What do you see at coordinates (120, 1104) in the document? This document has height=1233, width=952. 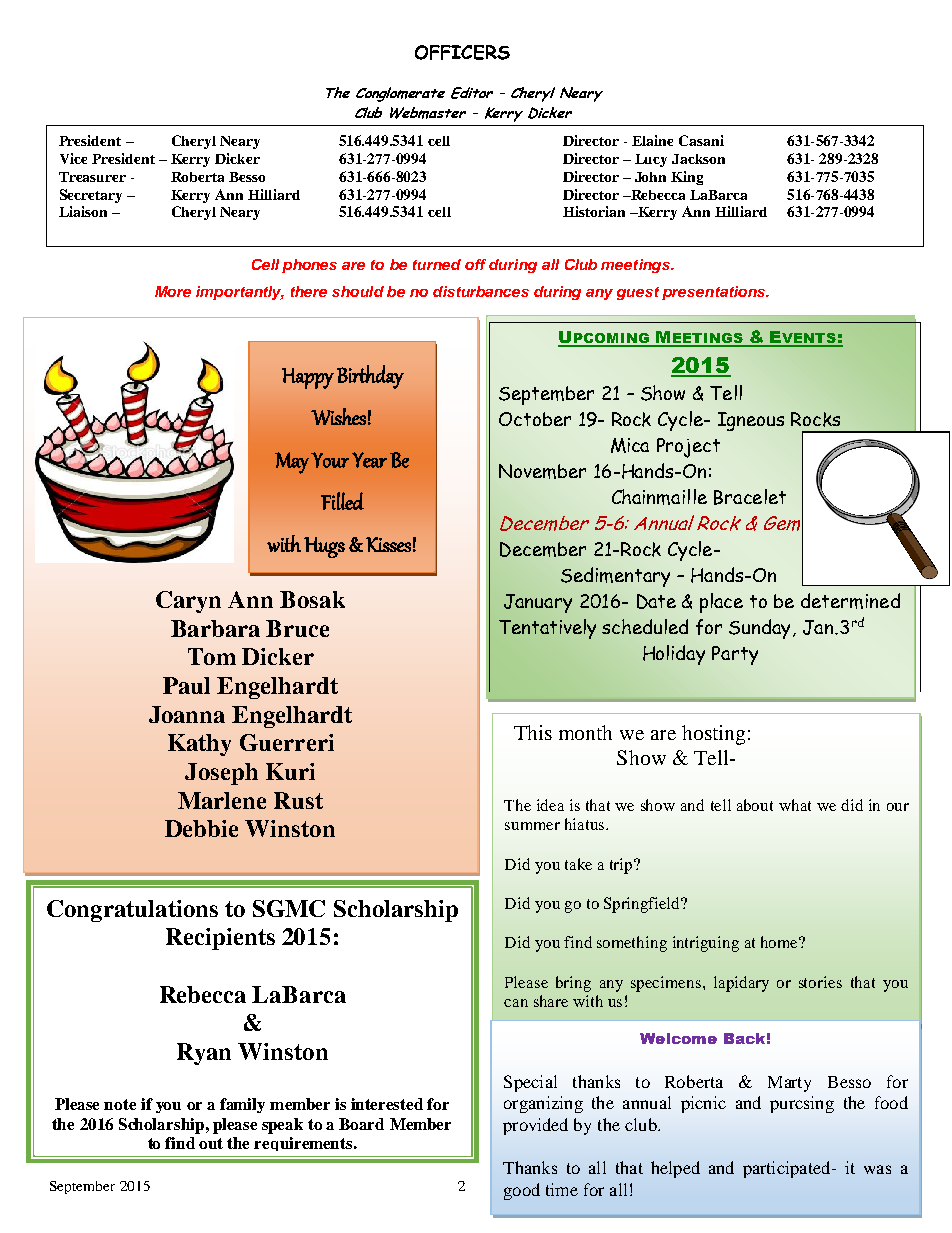 I see `note` at bounding box center [120, 1104].
